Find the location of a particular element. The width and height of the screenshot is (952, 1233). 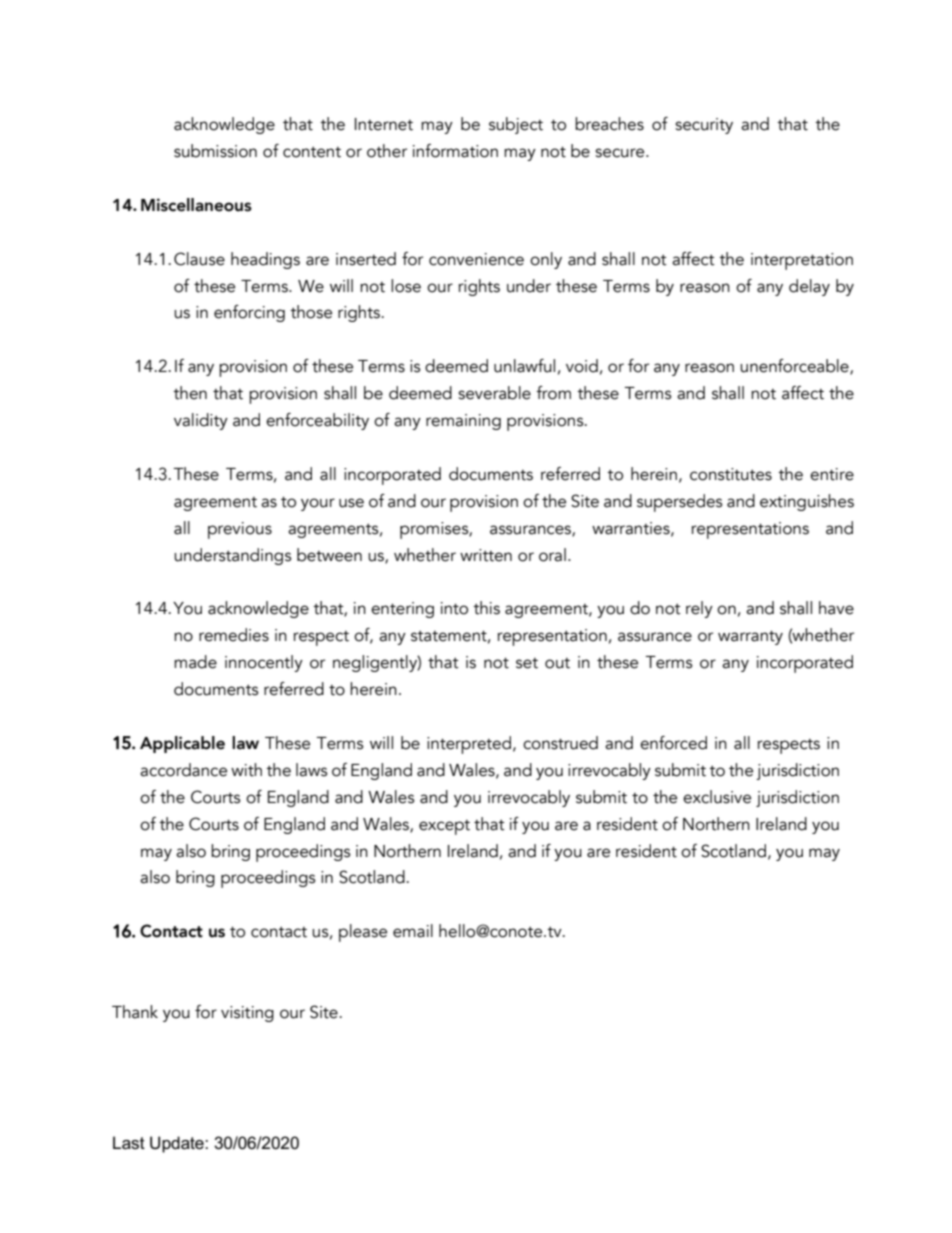

remaining is located at coordinates (463, 422).
